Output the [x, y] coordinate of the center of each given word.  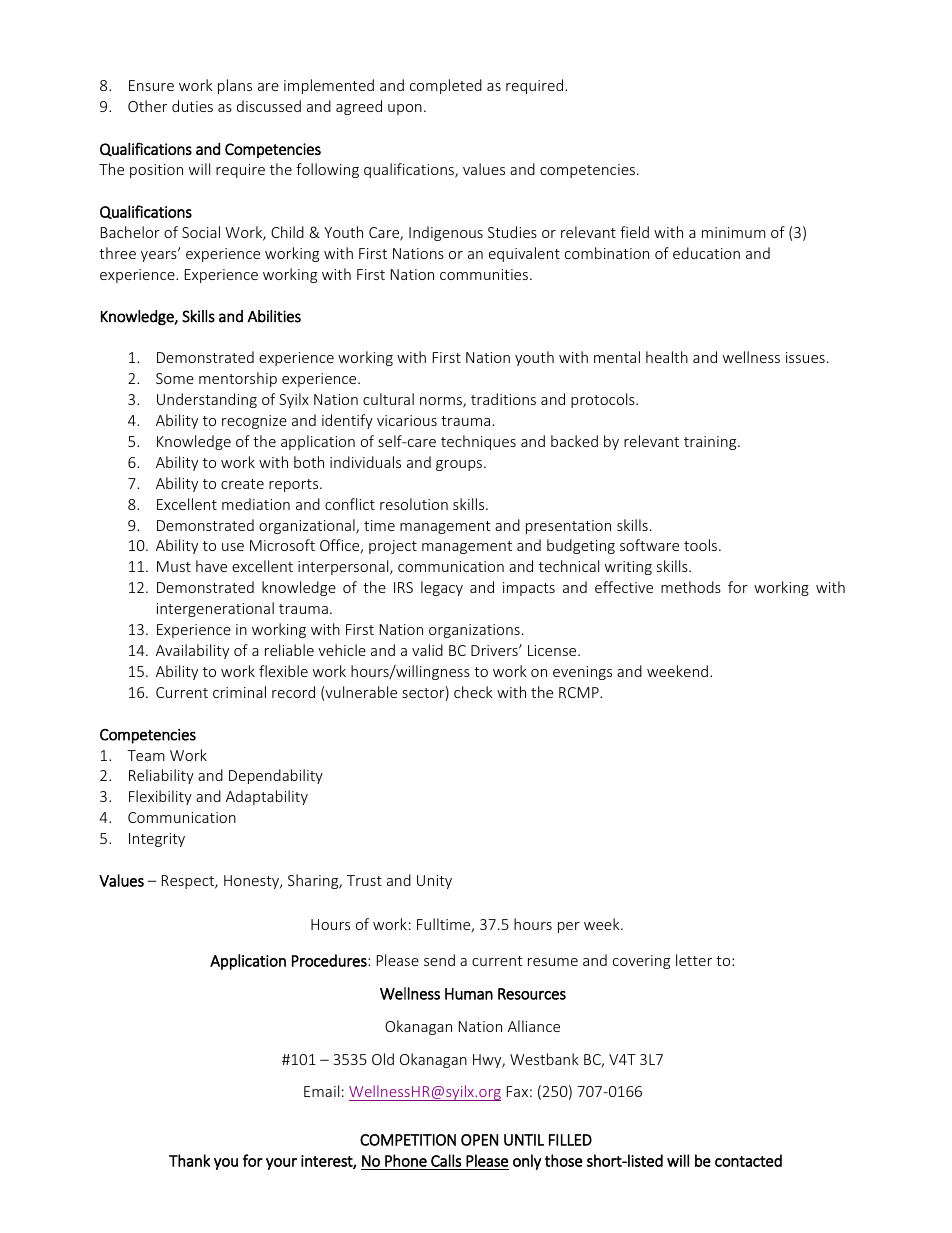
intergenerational [215, 609]
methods [691, 587]
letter [694, 960]
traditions [503, 399]
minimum [734, 232]
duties [192, 106]
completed [446, 86]
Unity [434, 882]
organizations [474, 631]
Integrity [157, 840]
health [667, 357]
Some [175, 378]
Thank [189, 1160]
